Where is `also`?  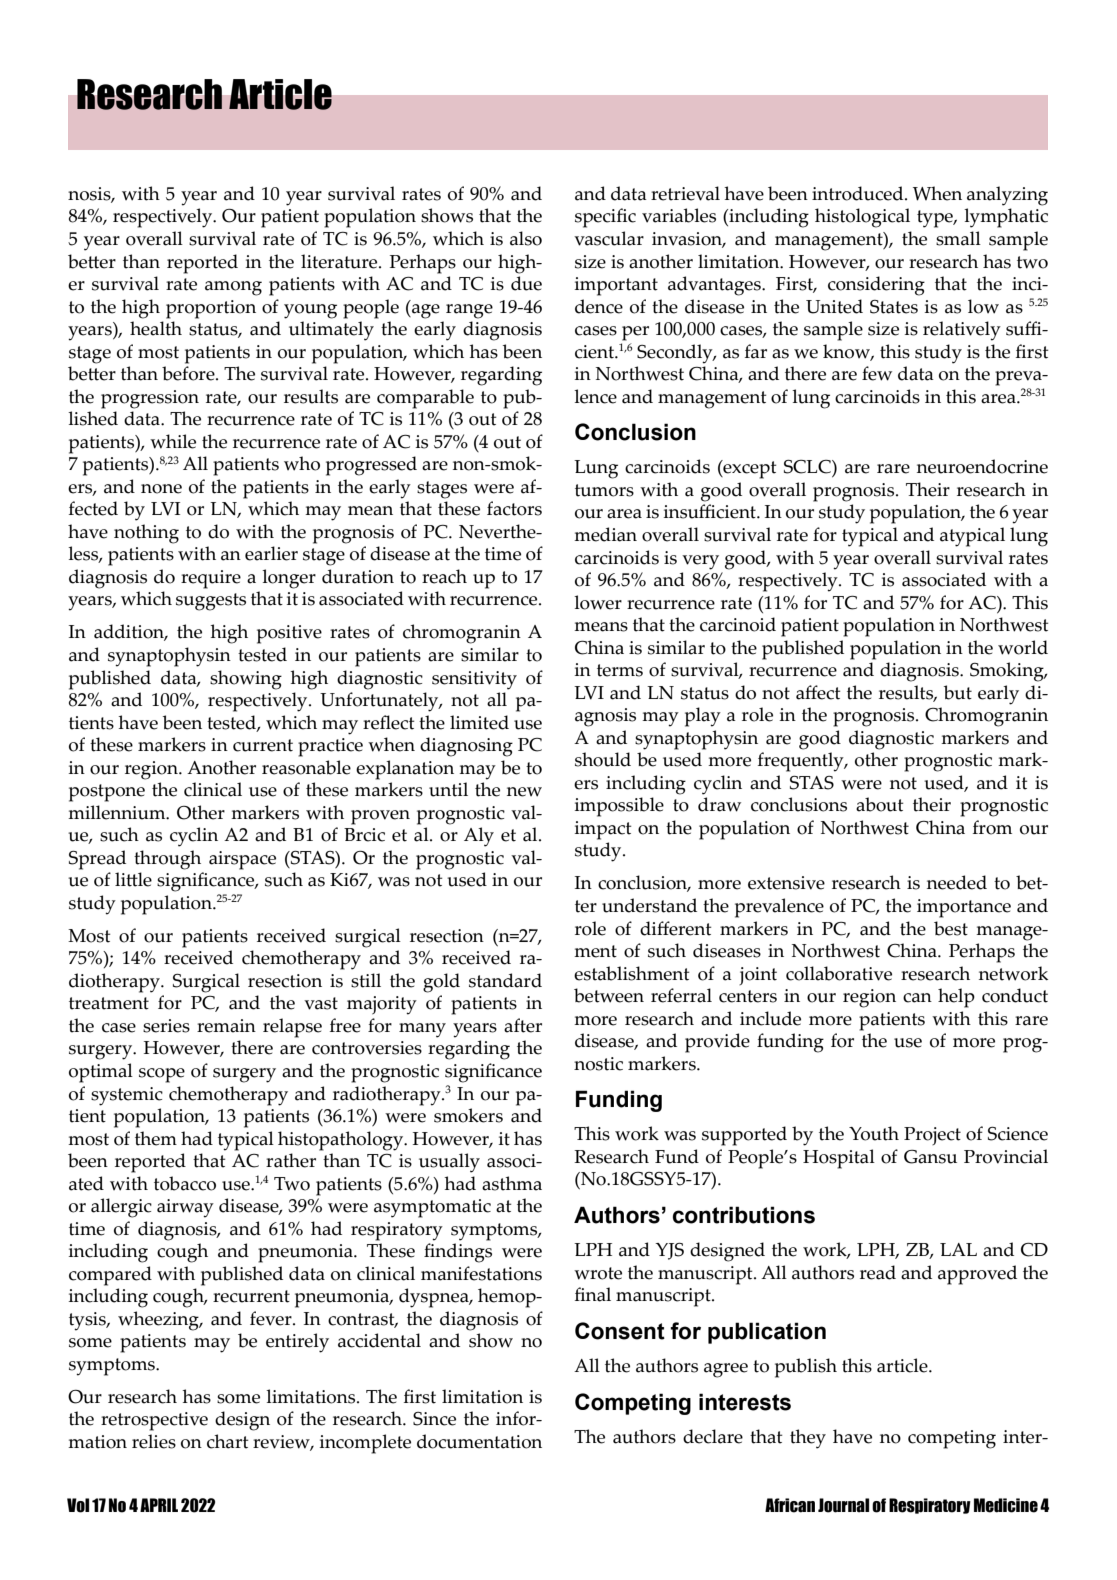
also is located at coordinates (526, 238).
